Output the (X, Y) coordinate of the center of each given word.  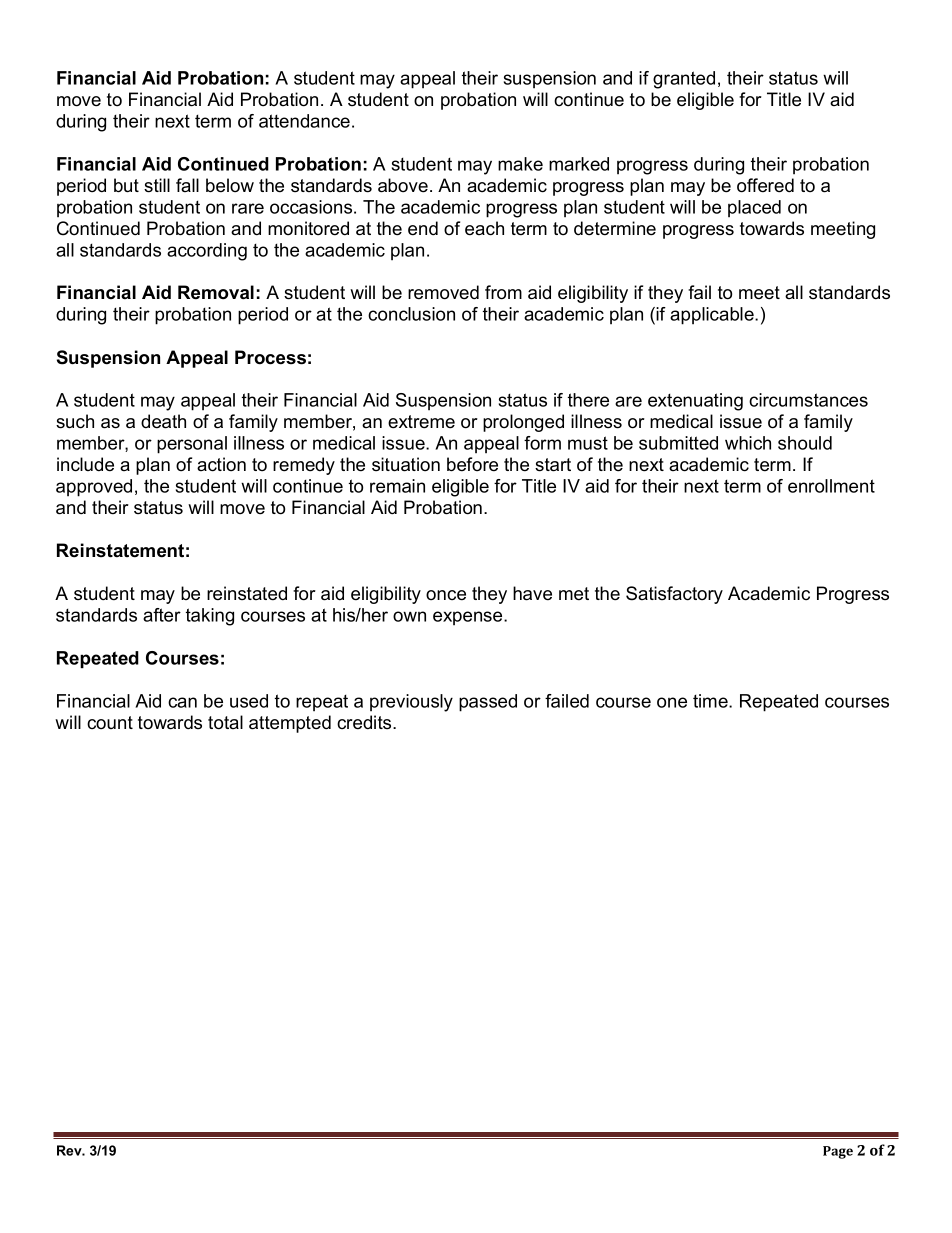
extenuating (695, 402)
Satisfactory (674, 595)
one (672, 702)
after (162, 615)
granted (684, 80)
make (520, 164)
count (110, 723)
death (163, 421)
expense (469, 618)
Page (838, 1152)
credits (365, 722)
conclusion (411, 314)
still (157, 185)
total (225, 722)
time (711, 701)
